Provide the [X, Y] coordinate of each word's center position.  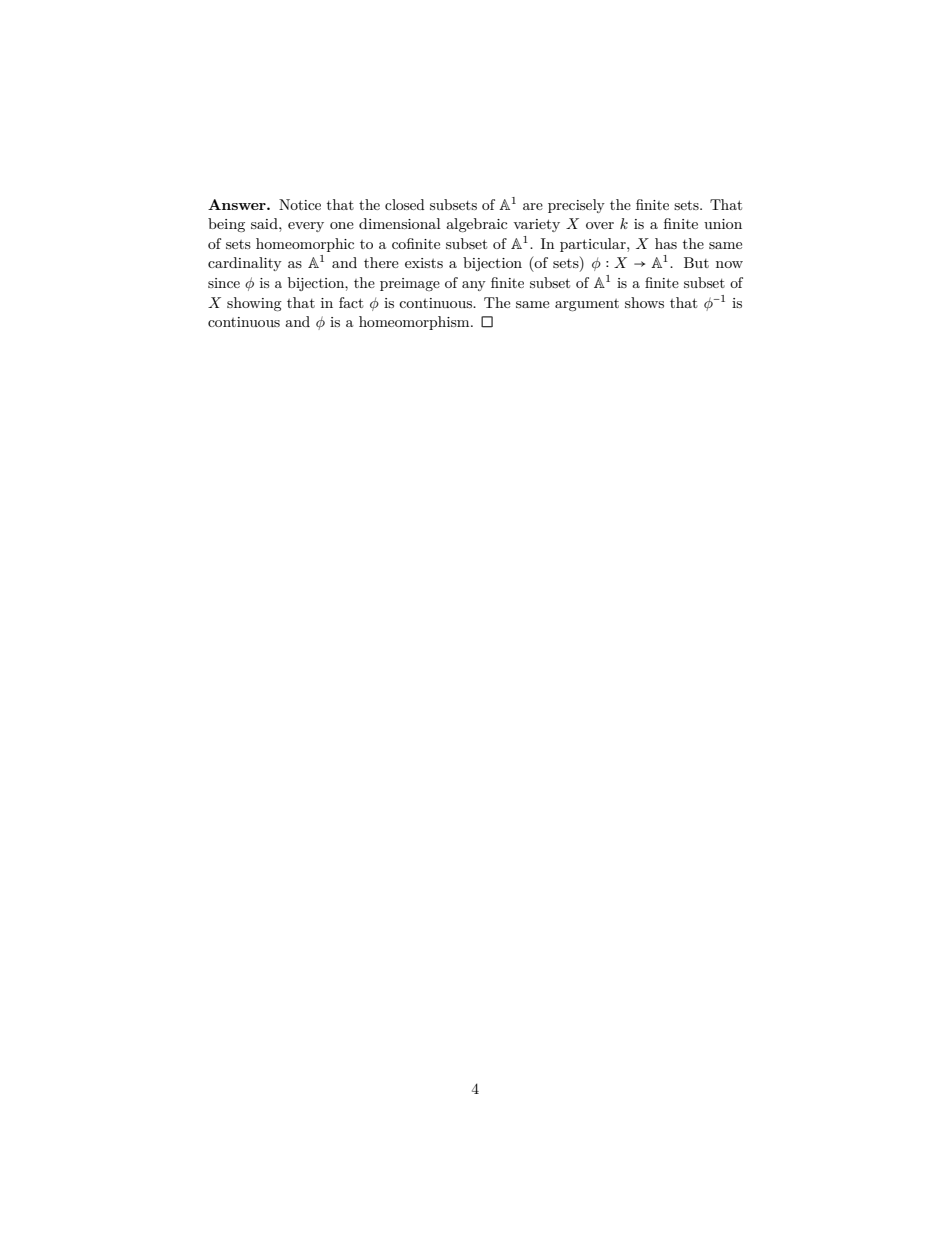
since [224, 283]
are [533, 206]
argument [587, 305]
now [729, 264]
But [696, 262]
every [306, 227]
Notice [300, 204]
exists [424, 263]
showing [254, 304]
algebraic [476, 225]
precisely [576, 206]
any [474, 286]
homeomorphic [305, 245]
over [600, 225]
